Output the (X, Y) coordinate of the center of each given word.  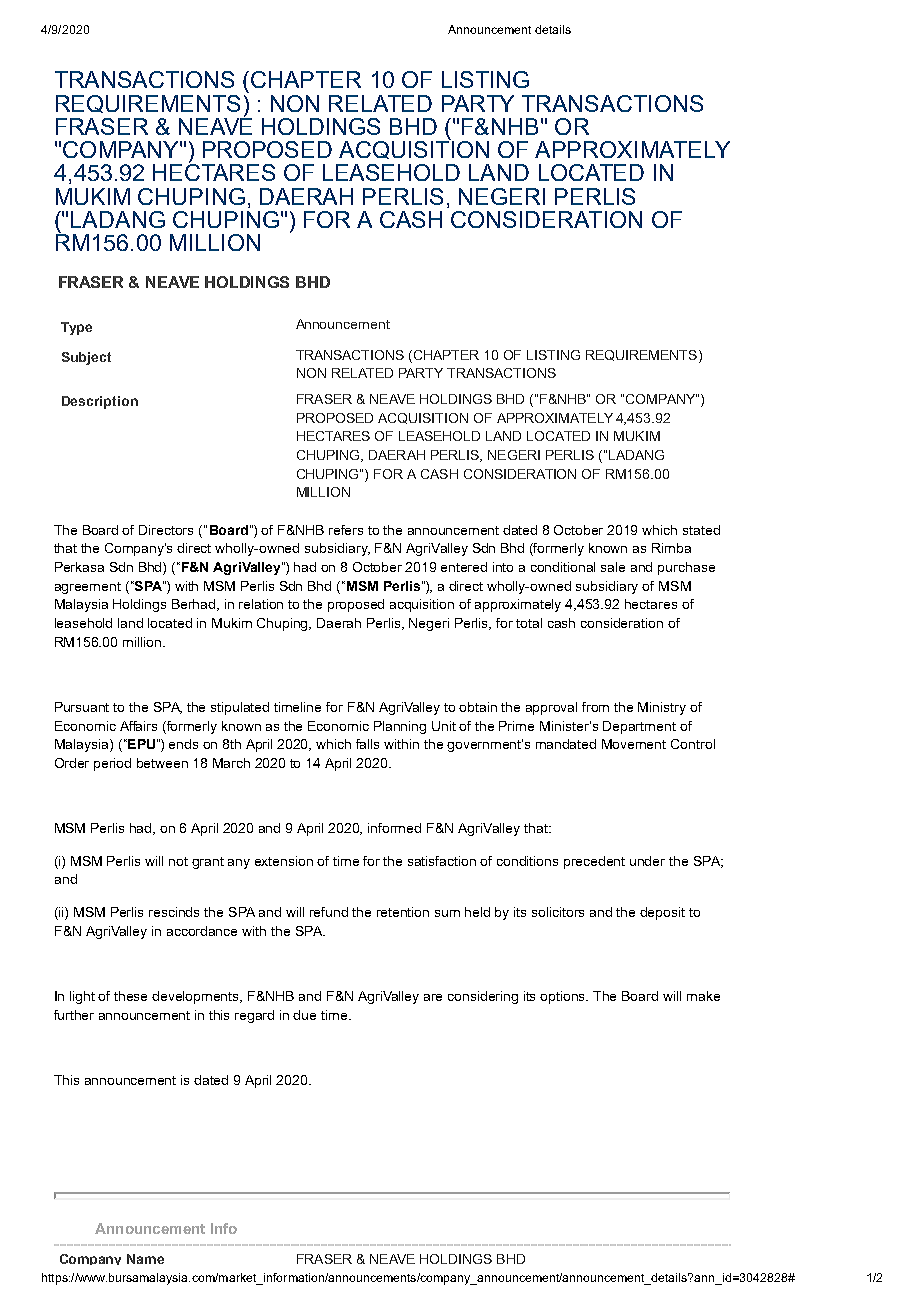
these (130, 996)
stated (701, 530)
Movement (634, 744)
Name (145, 1259)
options (564, 997)
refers (346, 530)
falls (367, 744)
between (162, 763)
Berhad (195, 605)
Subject (86, 358)
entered (464, 567)
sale (613, 567)
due (304, 1015)
